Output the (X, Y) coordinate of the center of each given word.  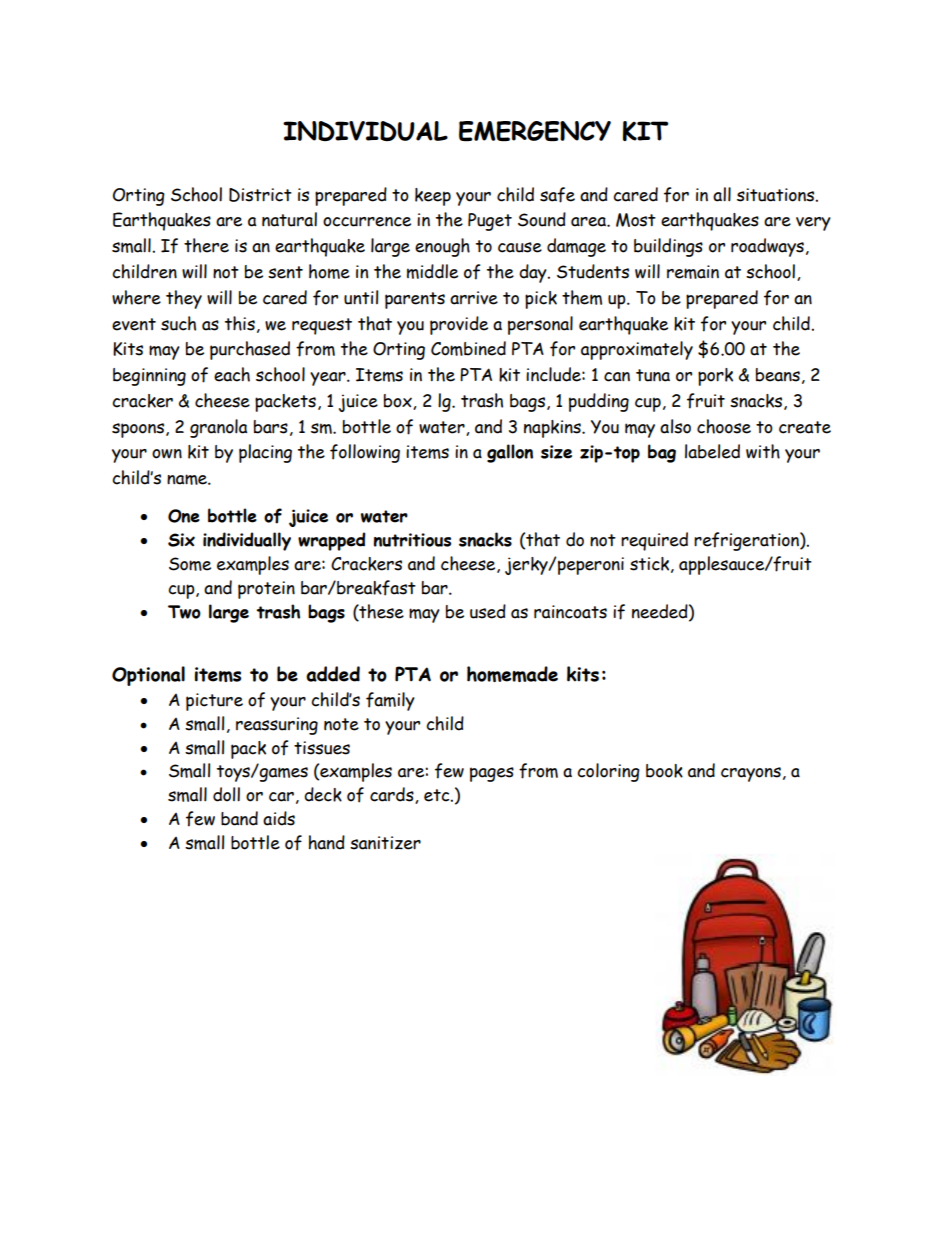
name (188, 479)
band (239, 818)
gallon (510, 453)
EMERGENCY (535, 131)
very (813, 224)
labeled (712, 451)
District (260, 195)
